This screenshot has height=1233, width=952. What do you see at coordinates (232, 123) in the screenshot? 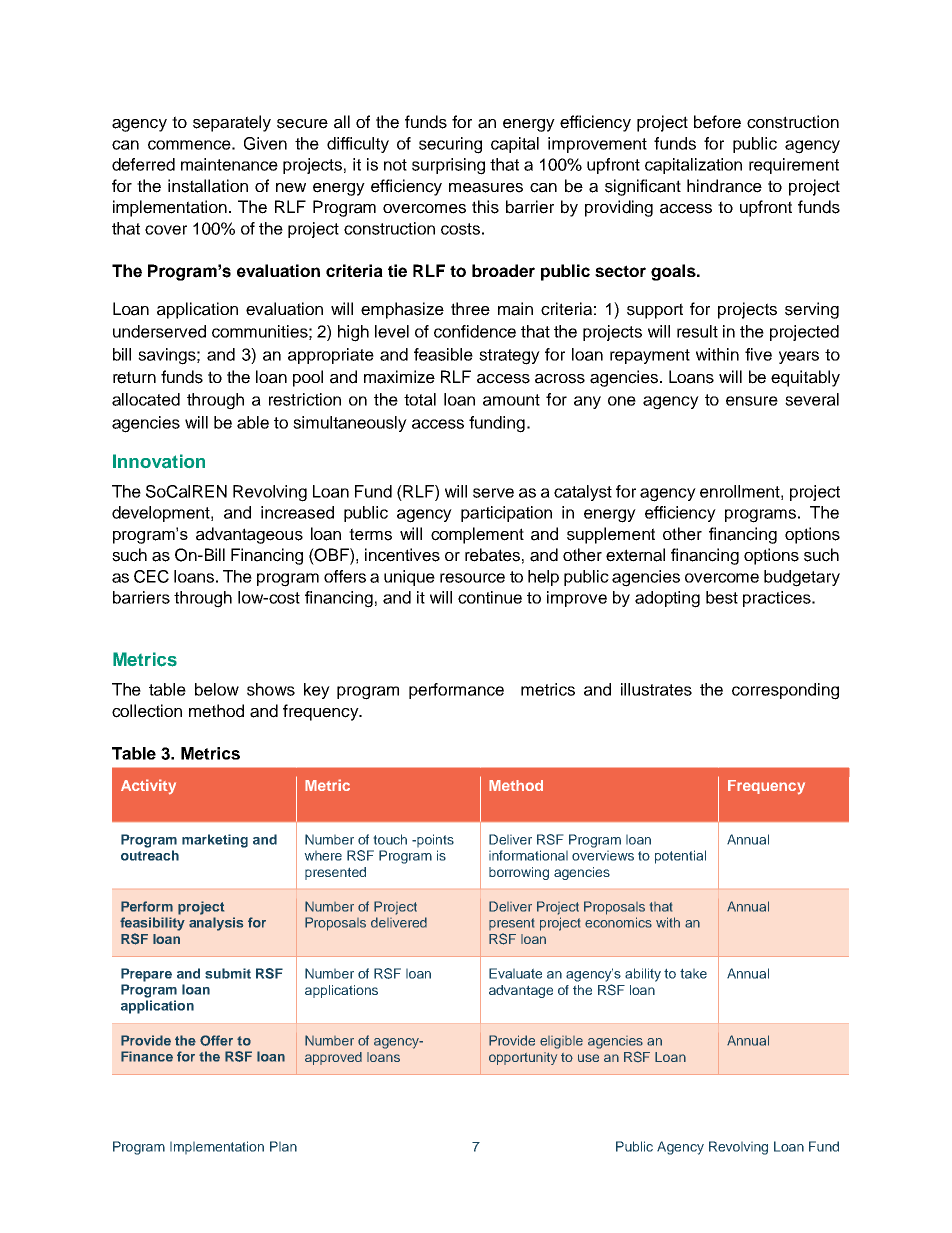
I see `separately` at bounding box center [232, 123].
